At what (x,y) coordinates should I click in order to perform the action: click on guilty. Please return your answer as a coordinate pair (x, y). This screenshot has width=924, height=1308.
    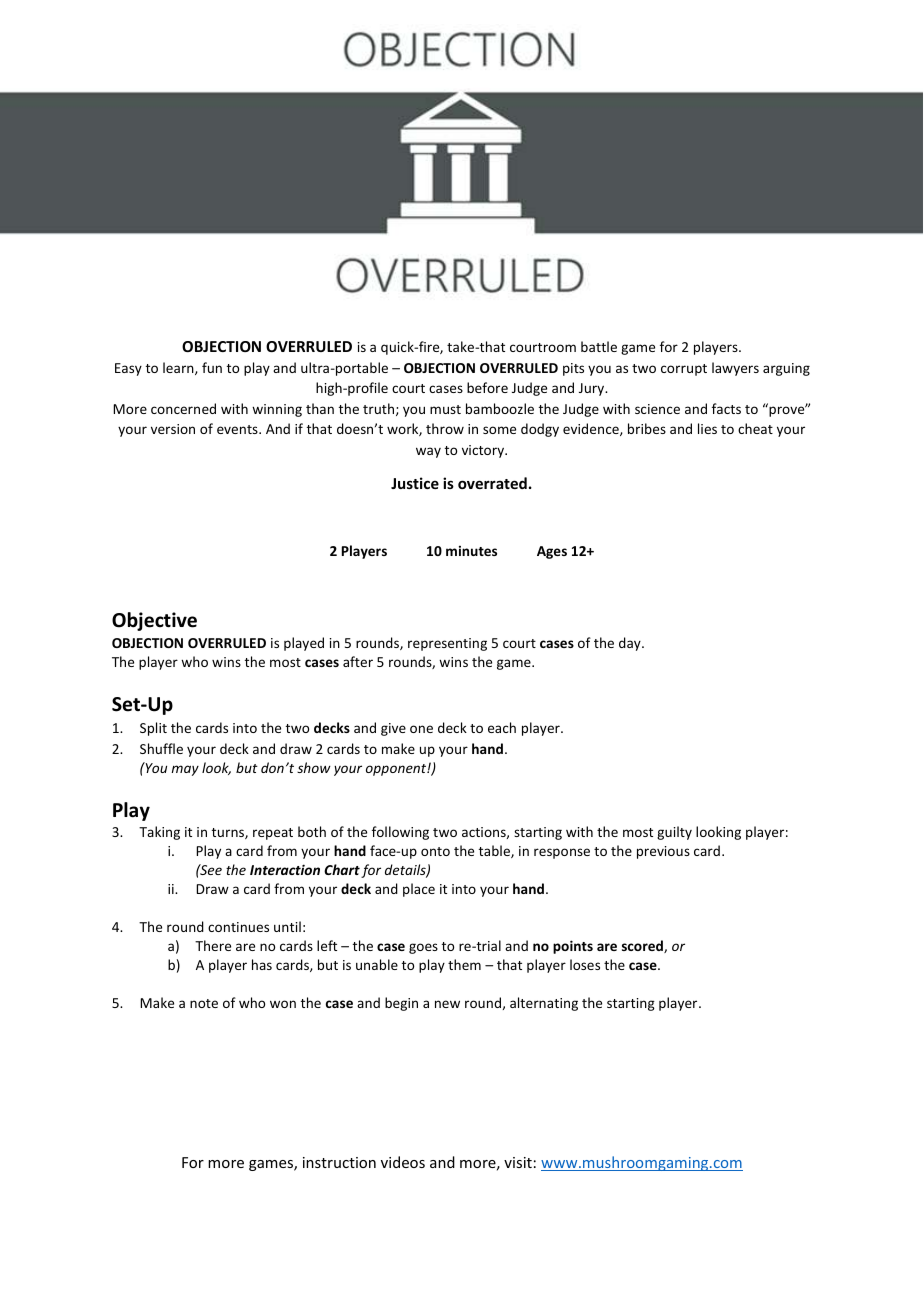
    Looking at the image, I should click on (674, 833).
